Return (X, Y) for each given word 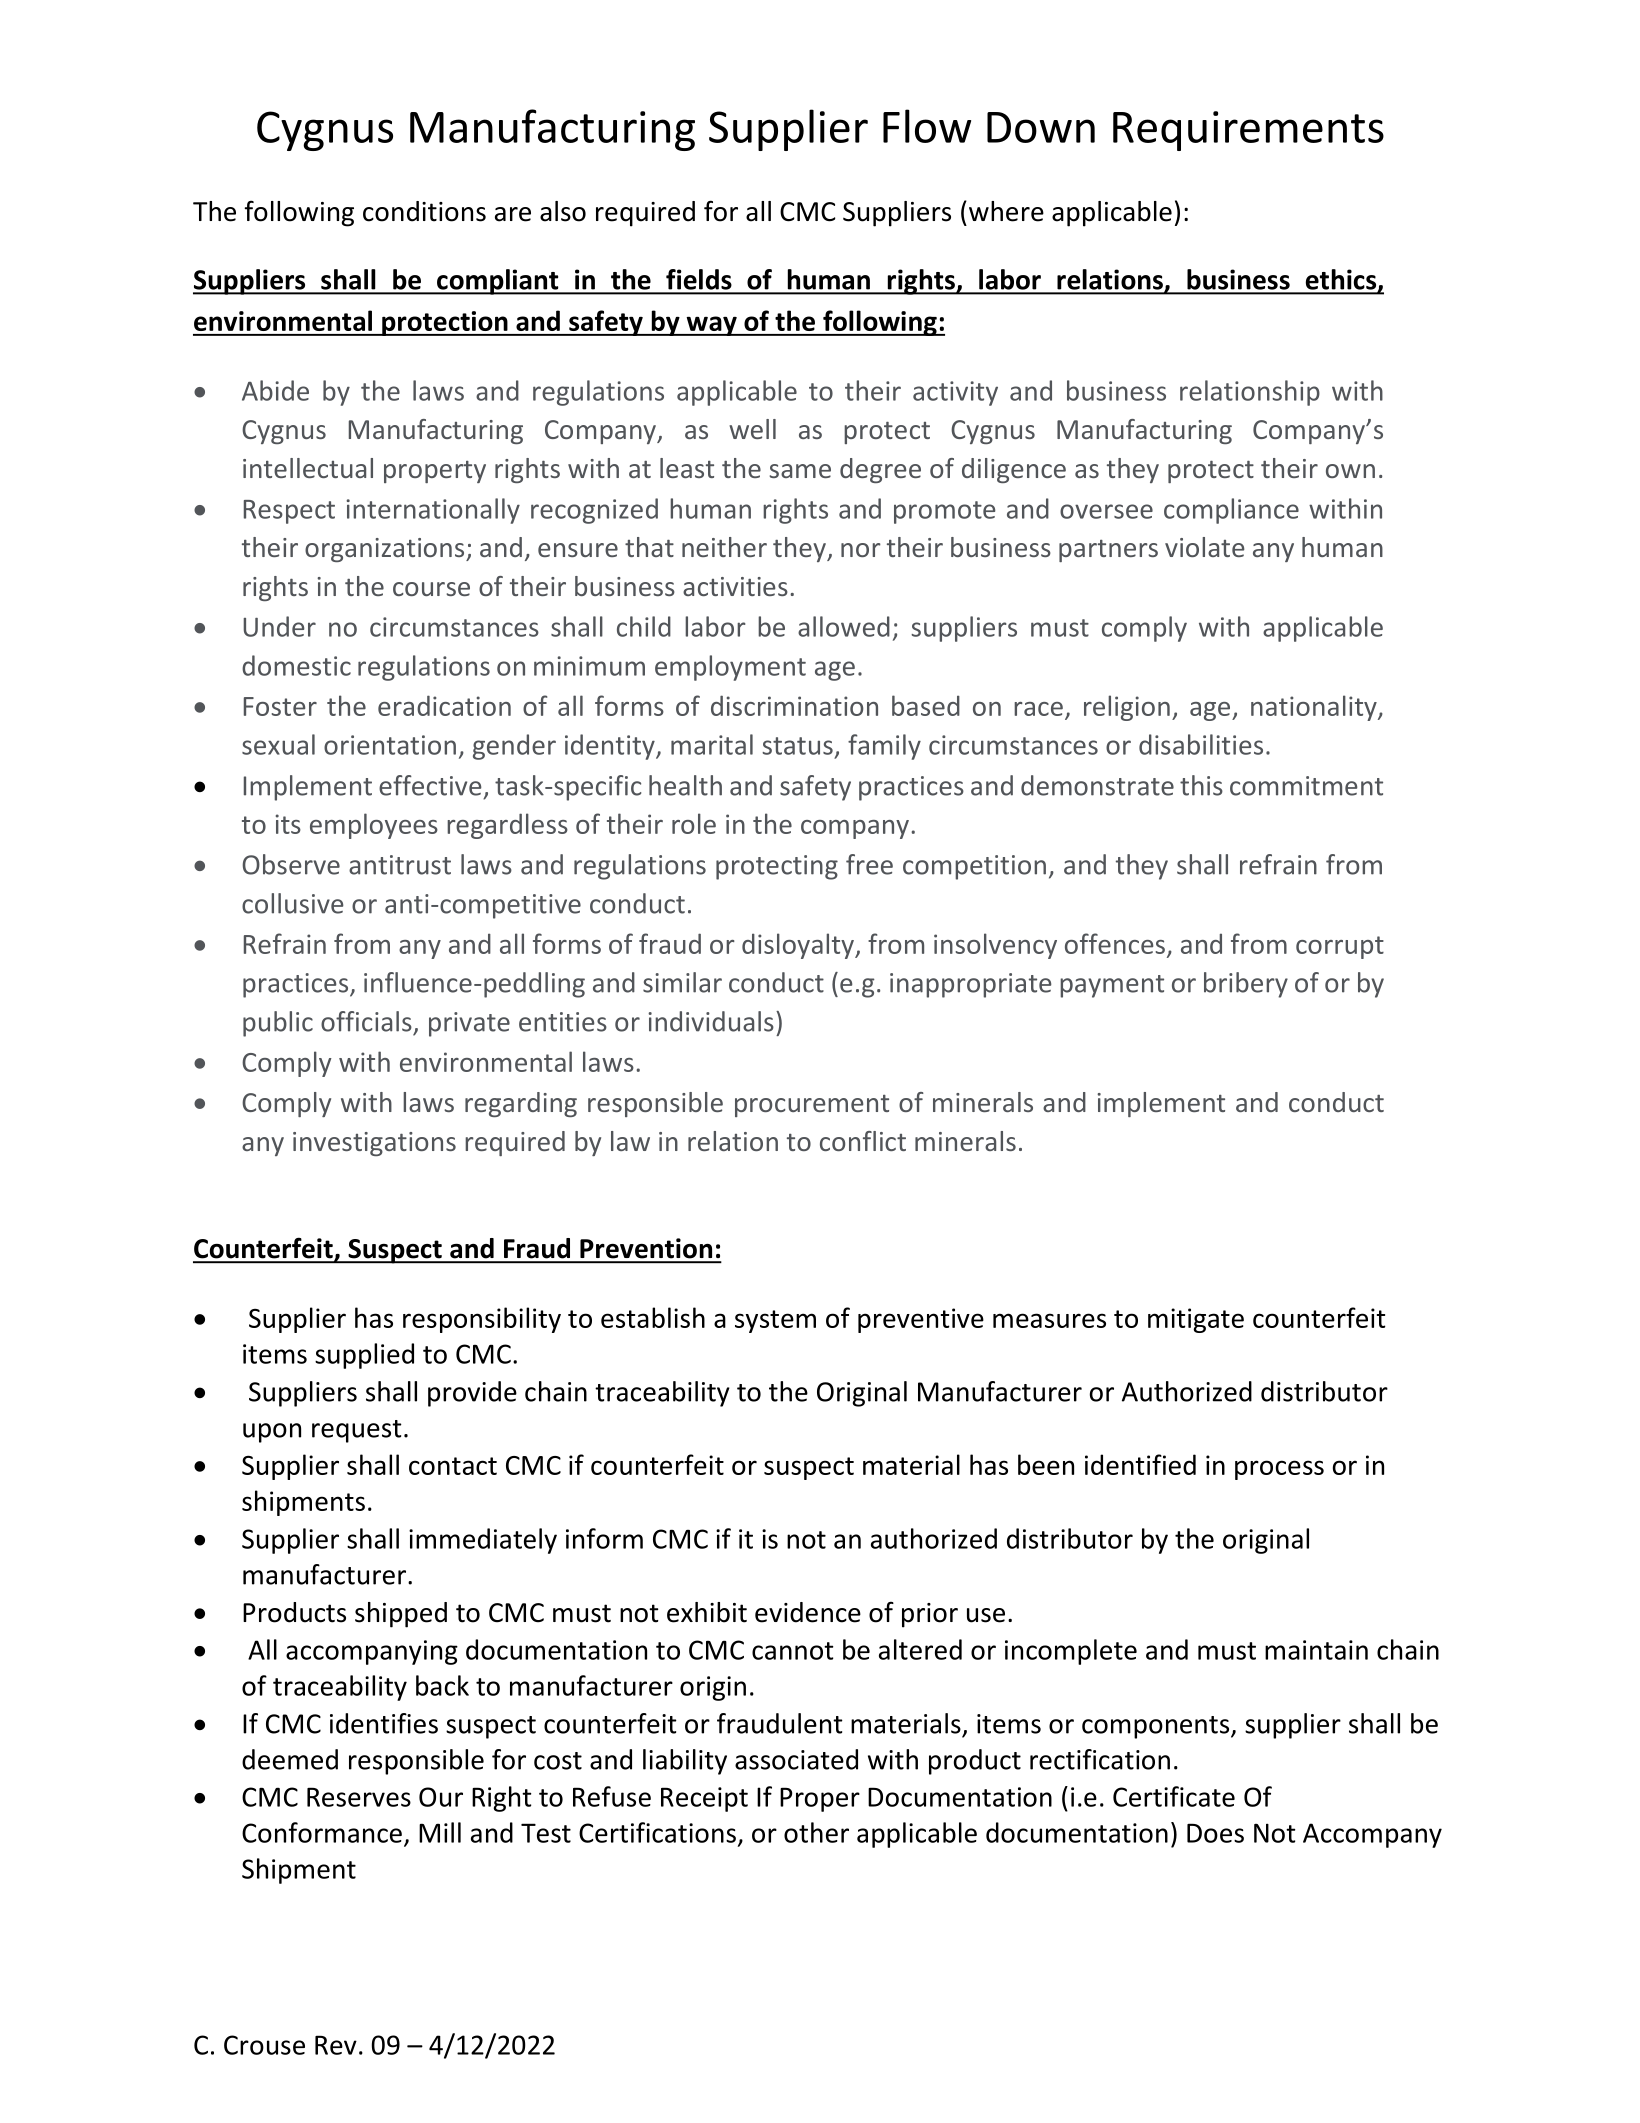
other (816, 1832)
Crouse (264, 2045)
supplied (364, 1356)
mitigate (1196, 1320)
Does (1215, 1833)
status (797, 746)
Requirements (1248, 131)
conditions (424, 211)
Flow (927, 126)
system (775, 1321)
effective (430, 785)
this (1201, 785)
